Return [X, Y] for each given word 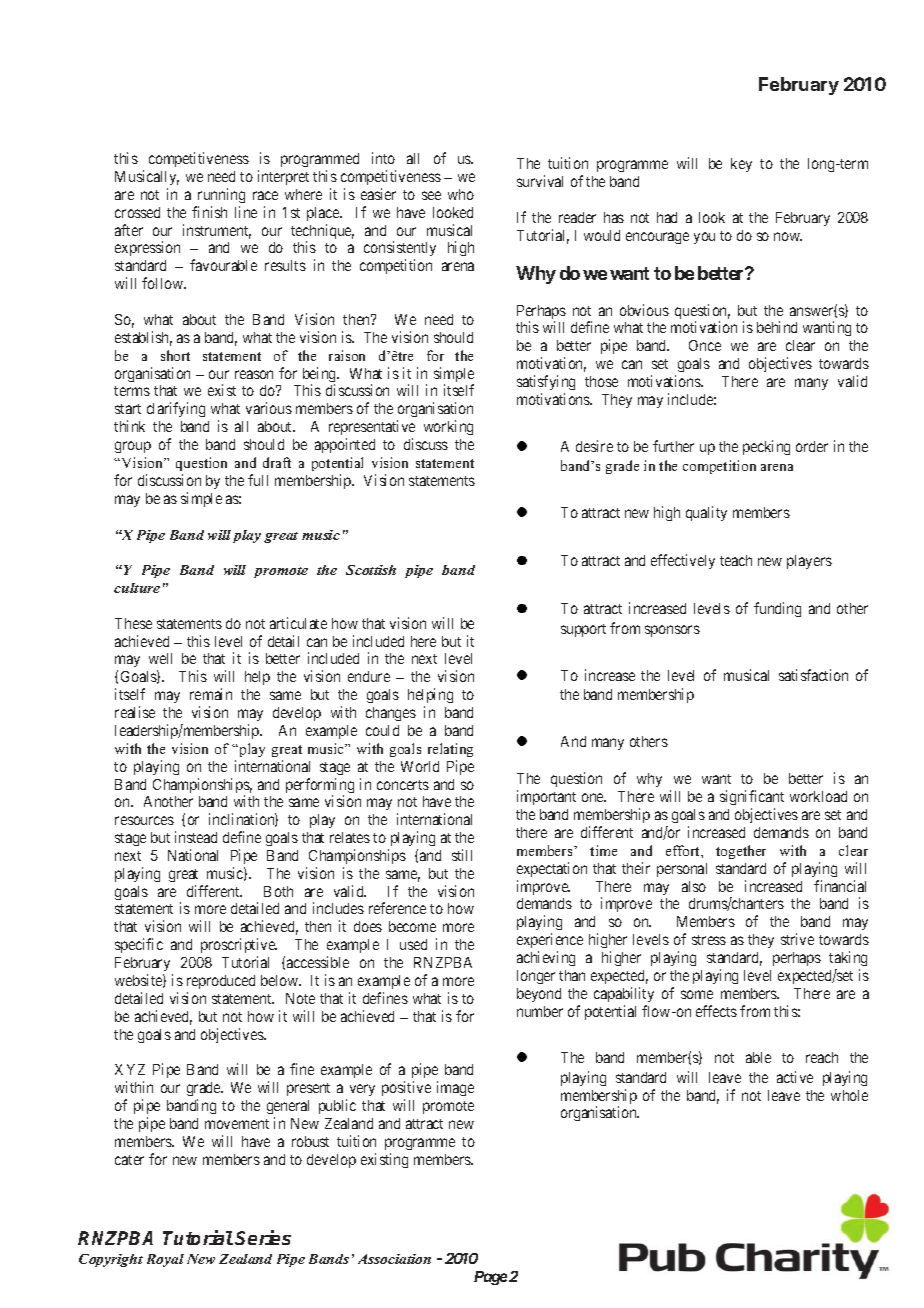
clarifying [176, 409]
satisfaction [813, 675]
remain [211, 694]
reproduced [221, 982]
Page [490, 1278]
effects [716, 1011]
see [431, 195]
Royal [165, 1260]
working [448, 427]
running [221, 195]
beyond [539, 995]
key [741, 165]
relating [450, 750]
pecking [766, 447]
